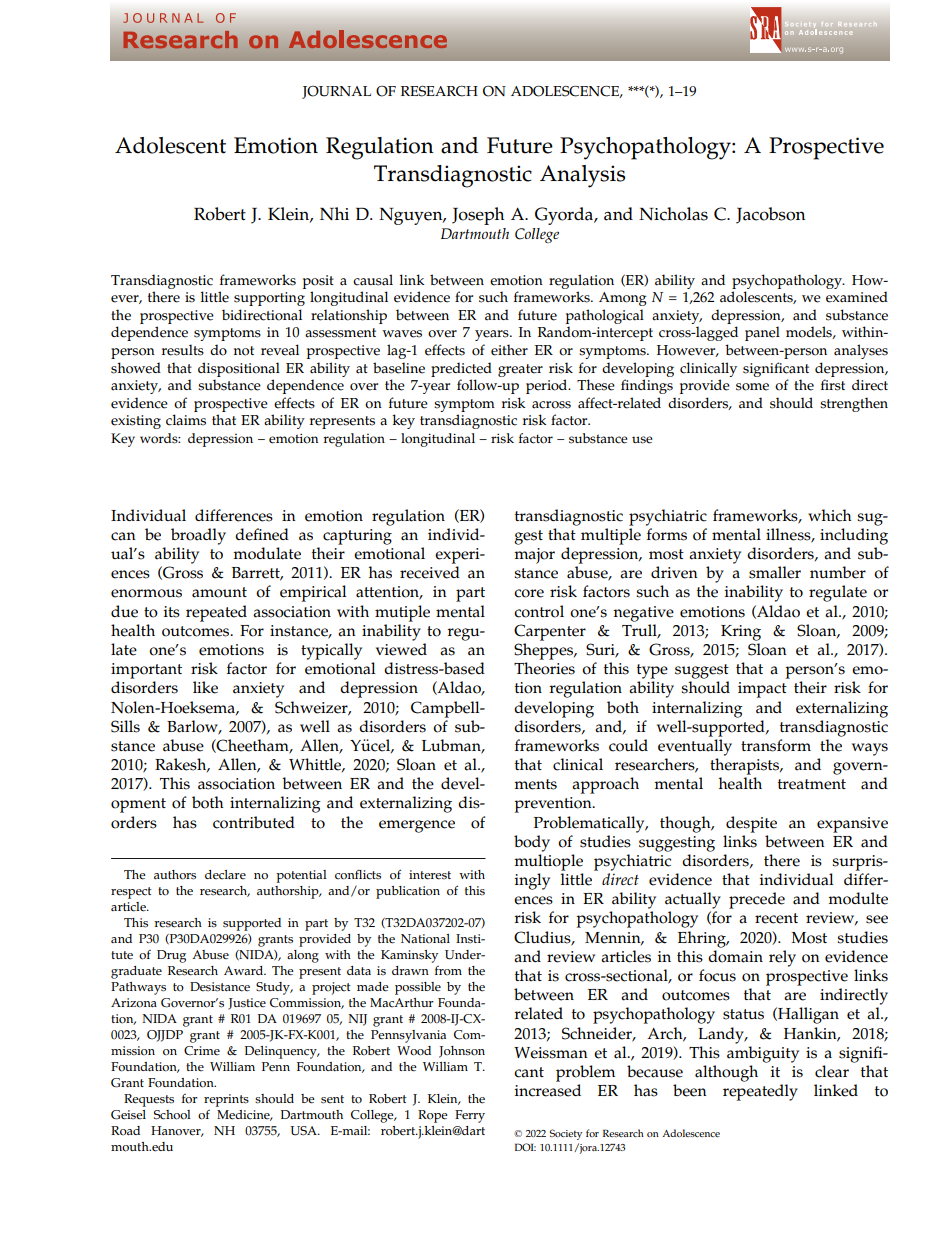  I want to click on JOURNAL, so click(336, 92).
